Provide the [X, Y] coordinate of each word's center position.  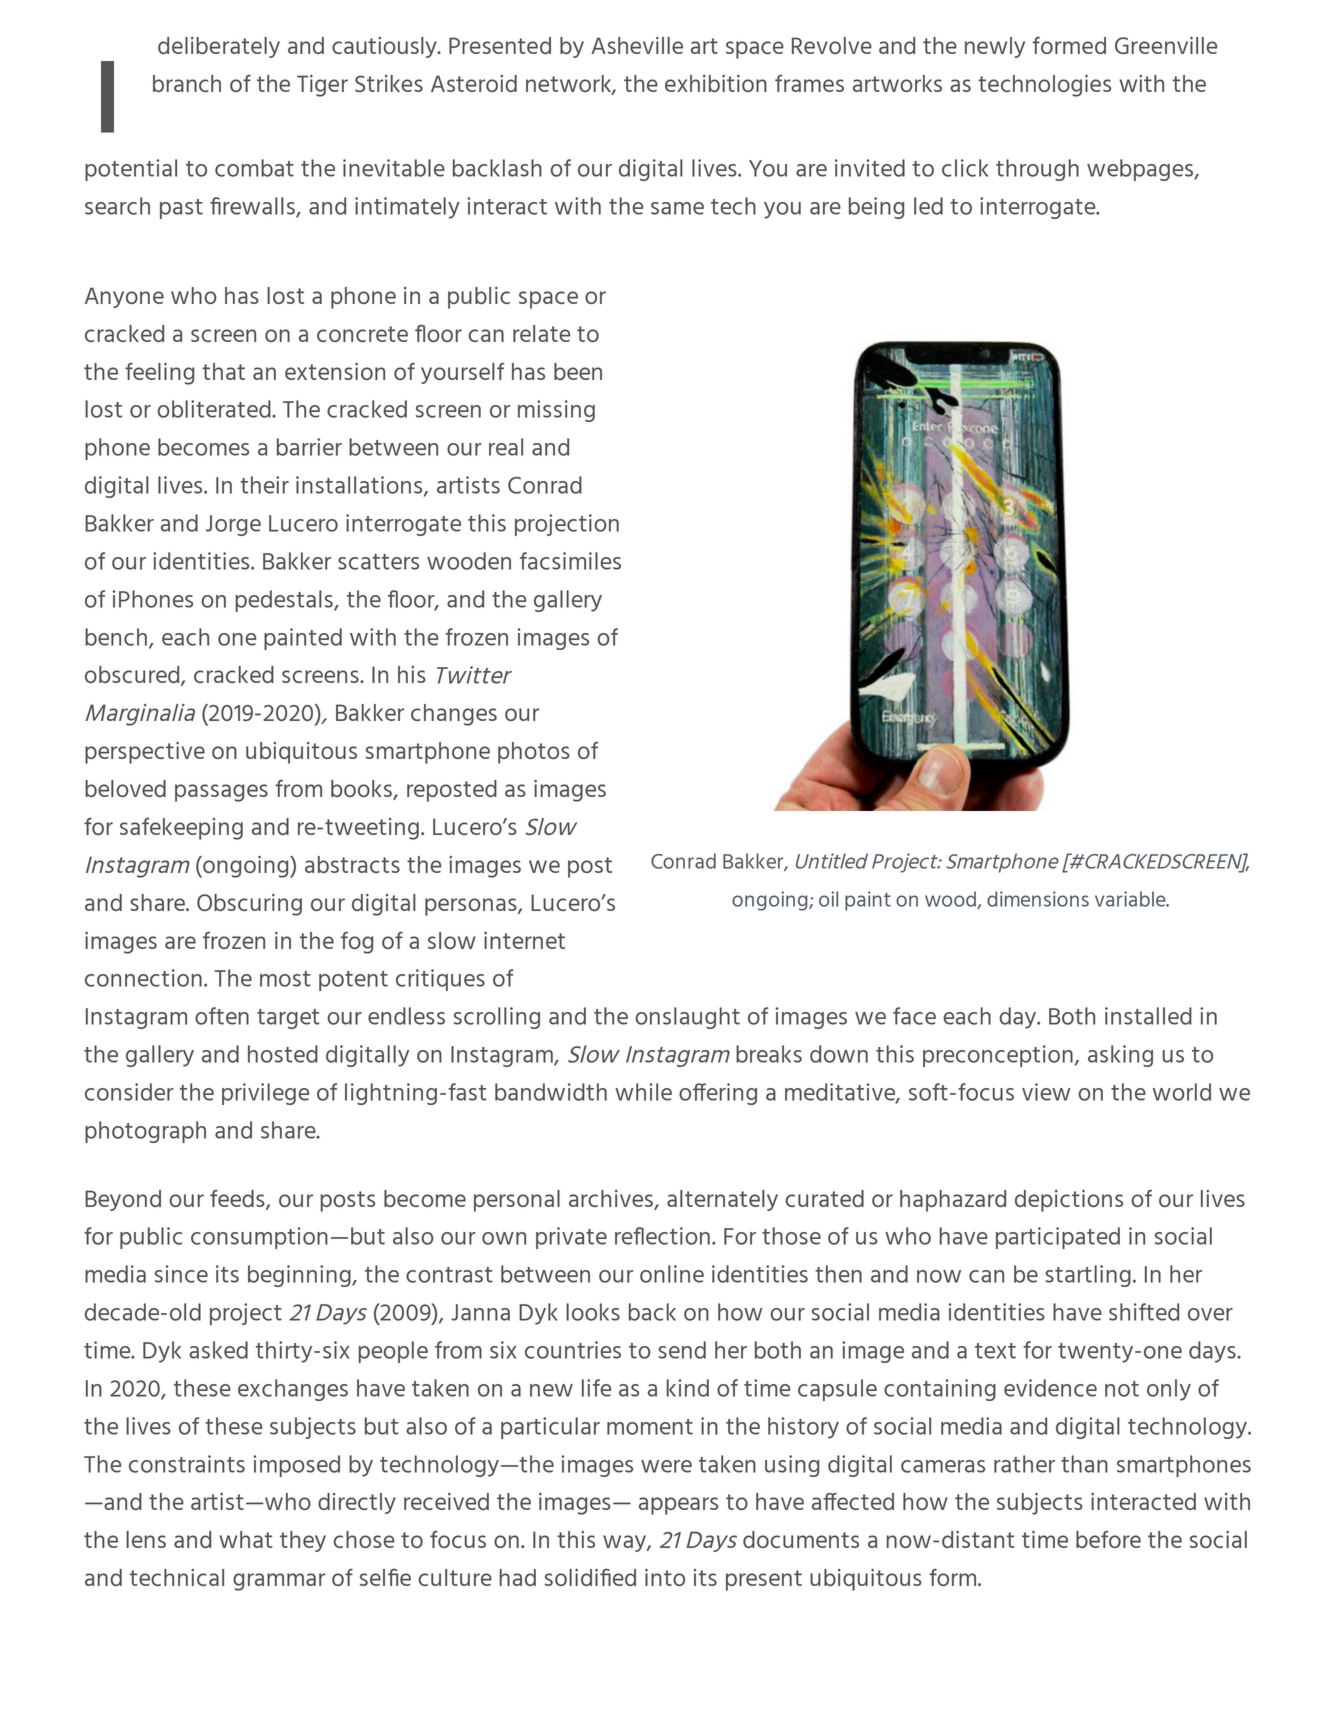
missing [556, 411]
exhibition [716, 83]
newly [995, 47]
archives [611, 1198]
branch [187, 83]
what [246, 1539]
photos [534, 753]
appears [678, 1506]
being [876, 208]
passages [221, 793]
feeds [238, 1199]
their [264, 485]
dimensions [1038, 899]
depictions [1069, 1201]
